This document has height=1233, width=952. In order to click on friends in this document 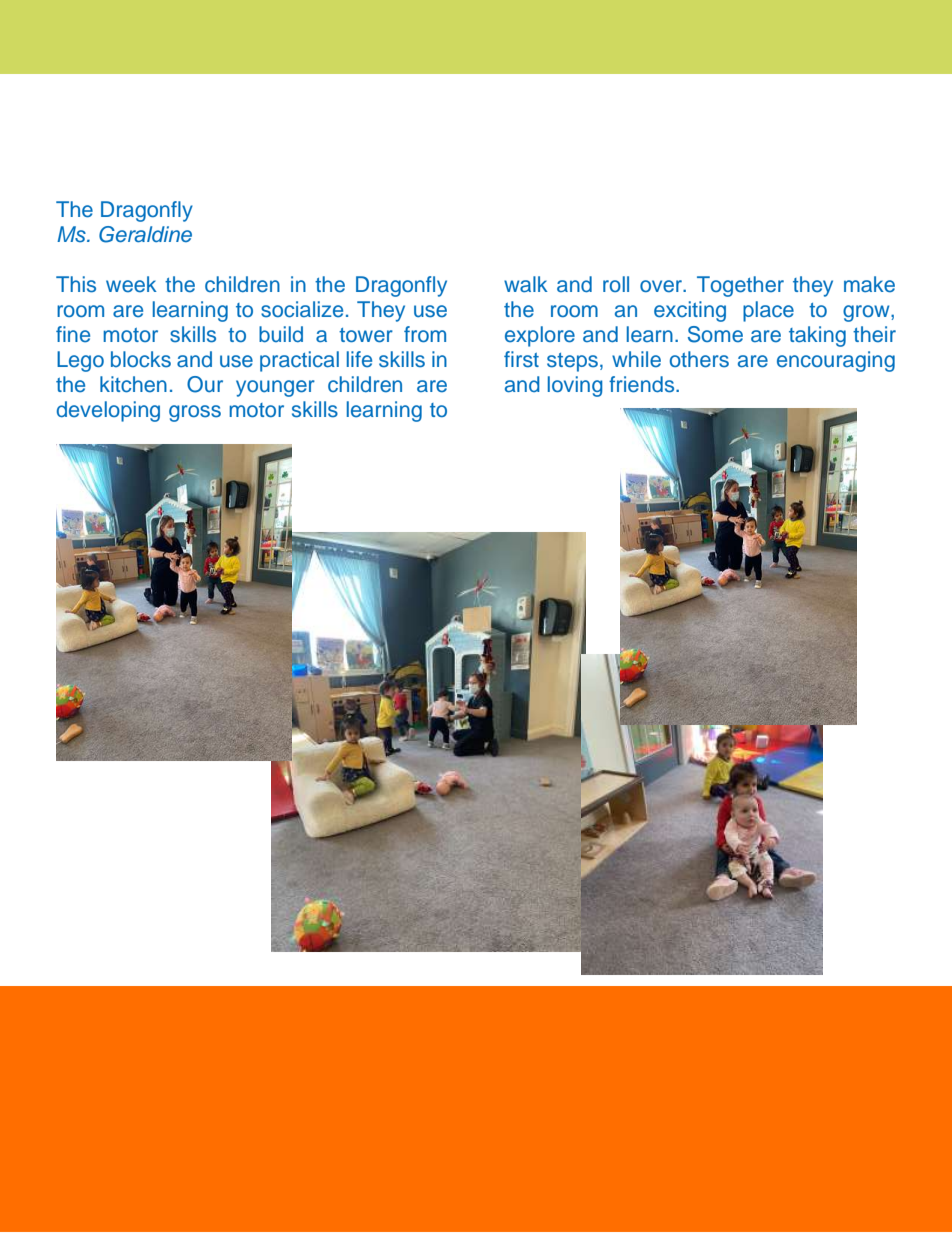, I will do `click(643, 384)`.
